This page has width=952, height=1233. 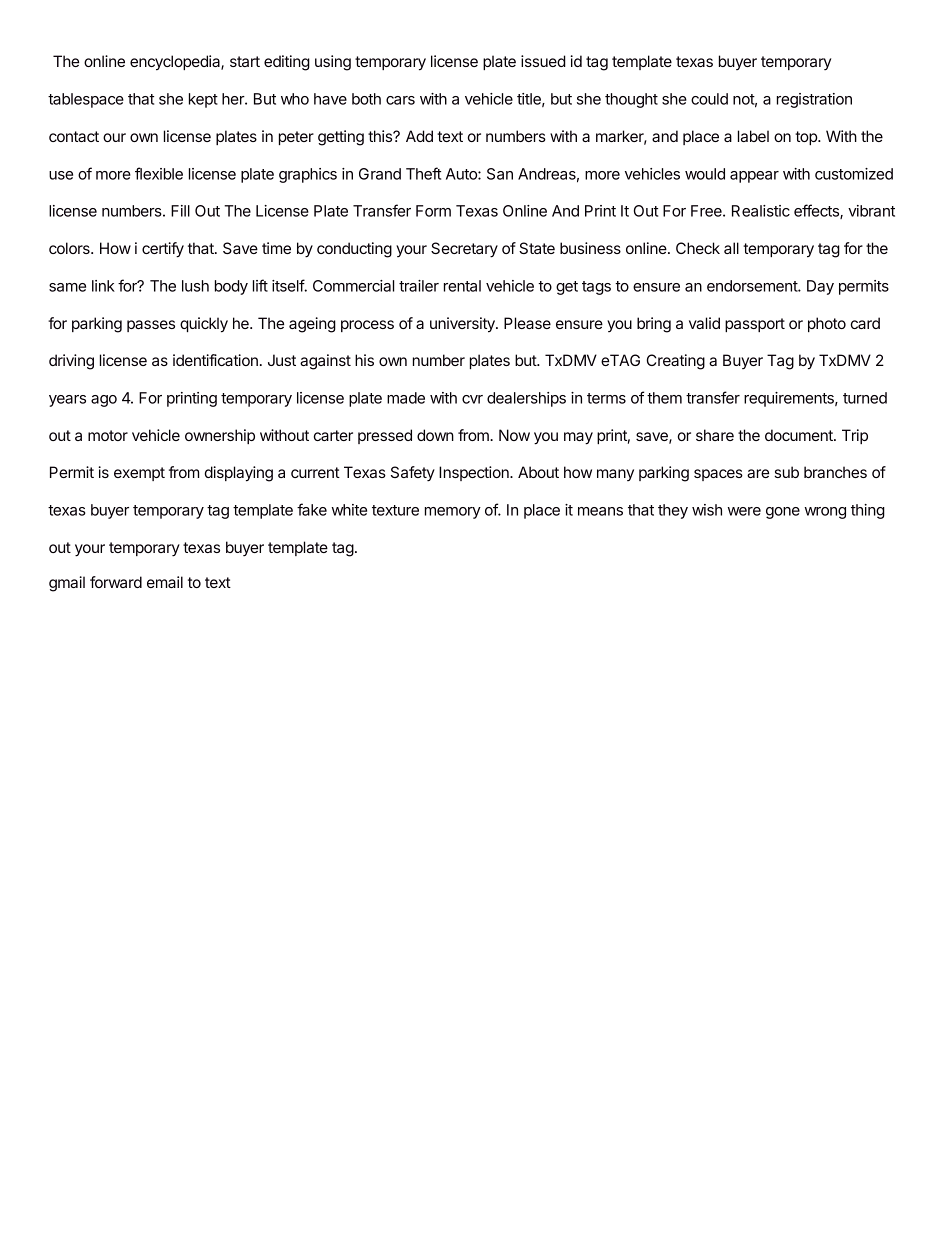 I want to click on gone, so click(x=783, y=513).
